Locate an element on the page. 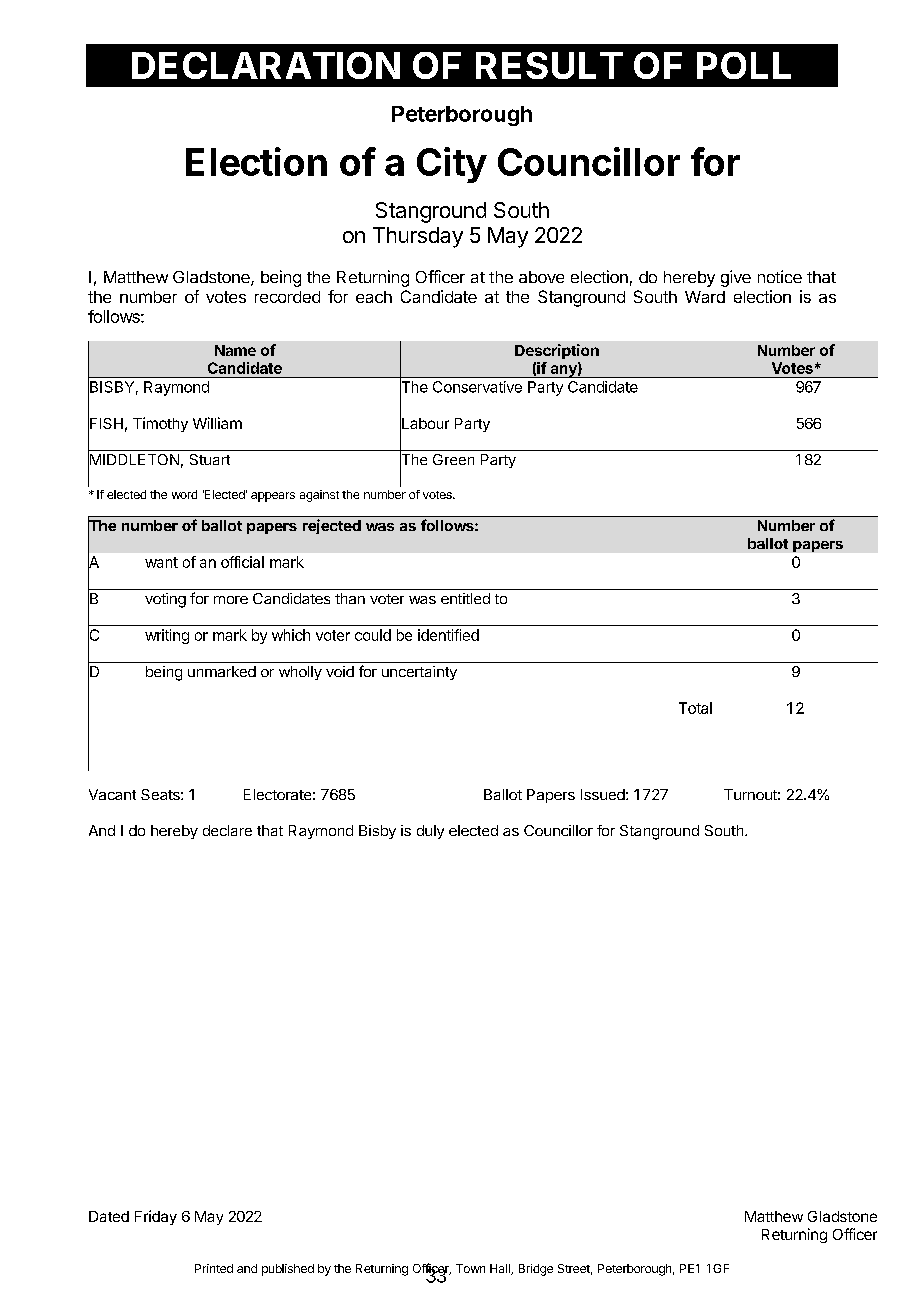  Friday is located at coordinates (156, 1217).
